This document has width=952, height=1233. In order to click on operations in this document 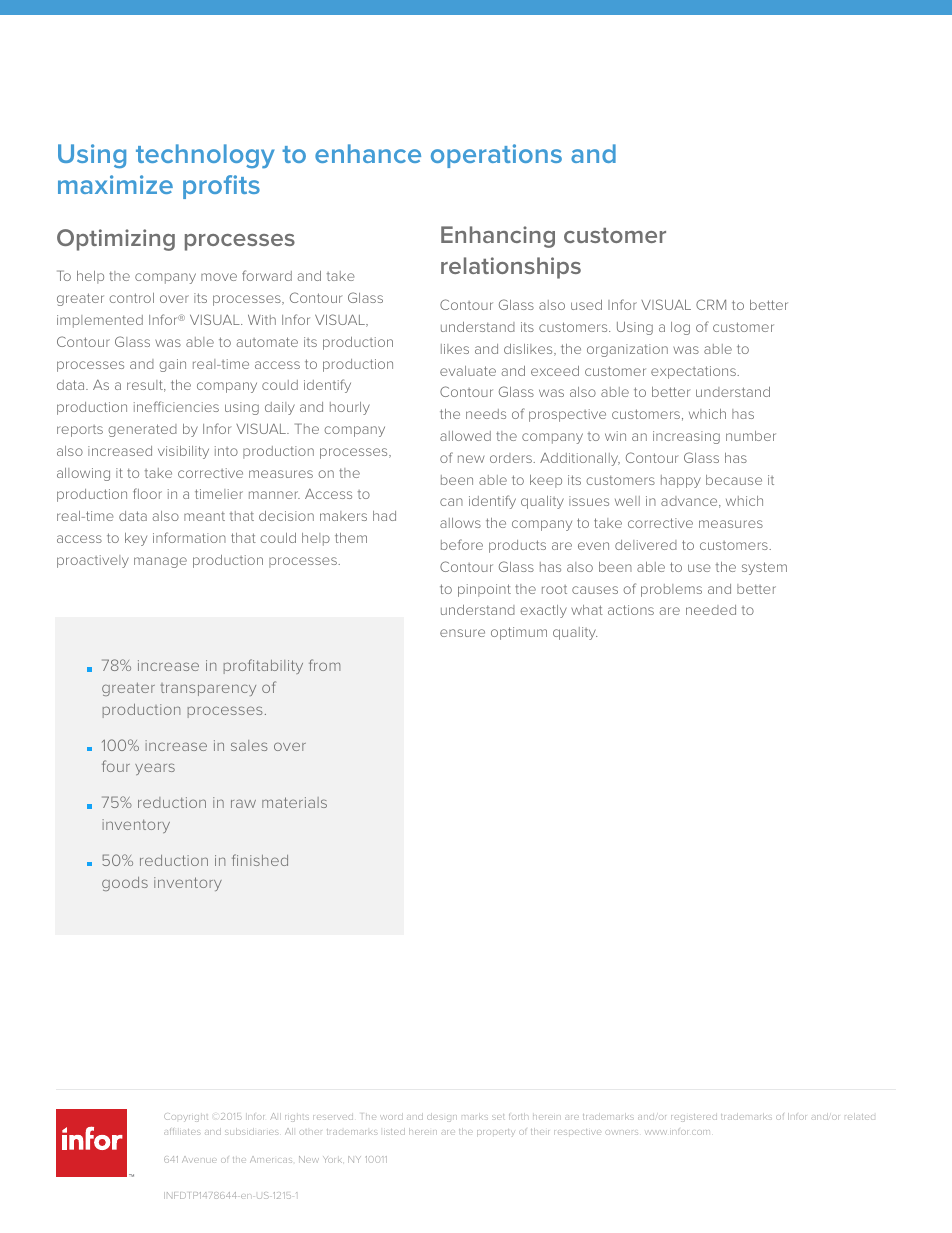, I will do `click(496, 156)`.
